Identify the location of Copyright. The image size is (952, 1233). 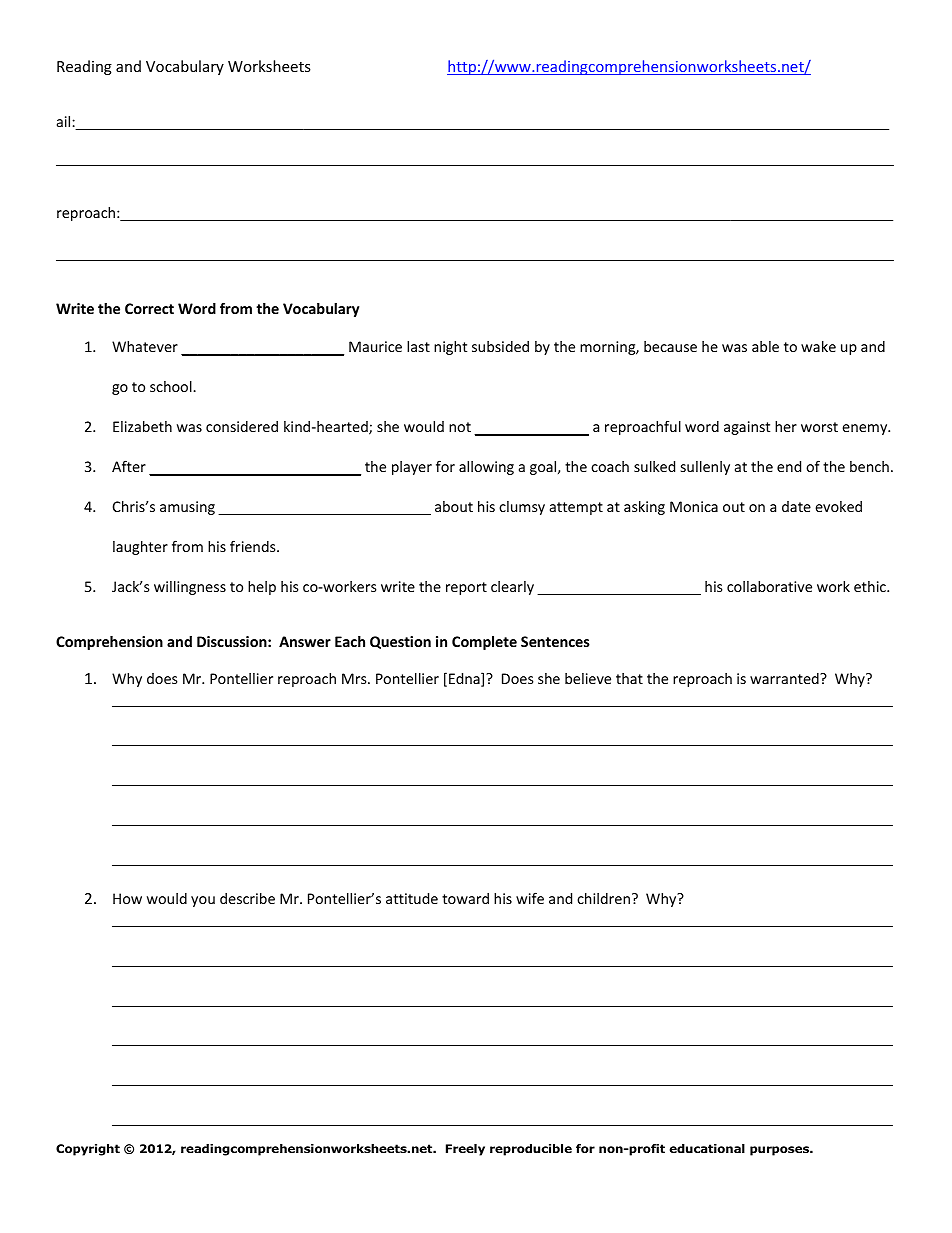
(88, 1150).
